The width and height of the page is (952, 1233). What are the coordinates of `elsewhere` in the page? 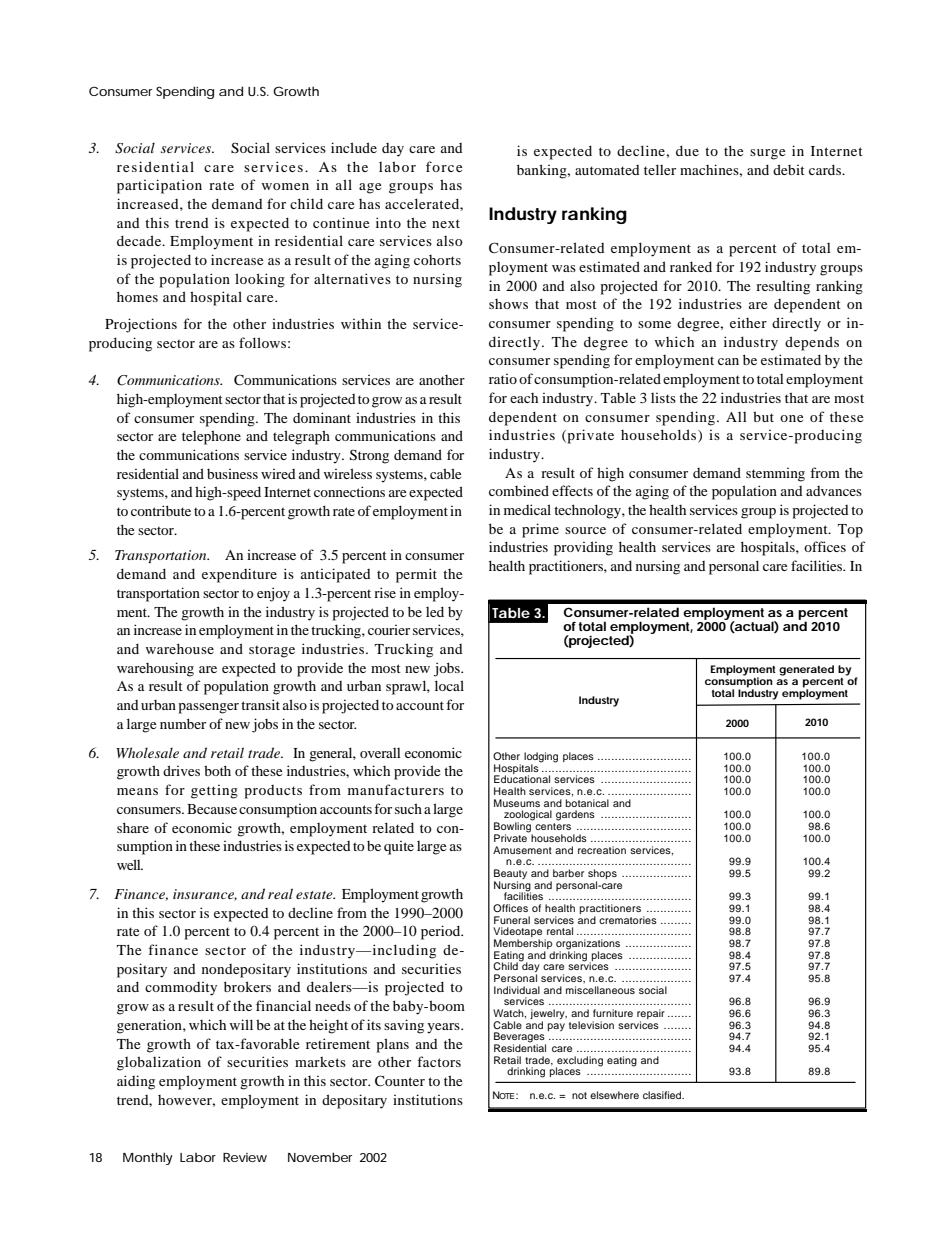 It's located at (614, 1095).
